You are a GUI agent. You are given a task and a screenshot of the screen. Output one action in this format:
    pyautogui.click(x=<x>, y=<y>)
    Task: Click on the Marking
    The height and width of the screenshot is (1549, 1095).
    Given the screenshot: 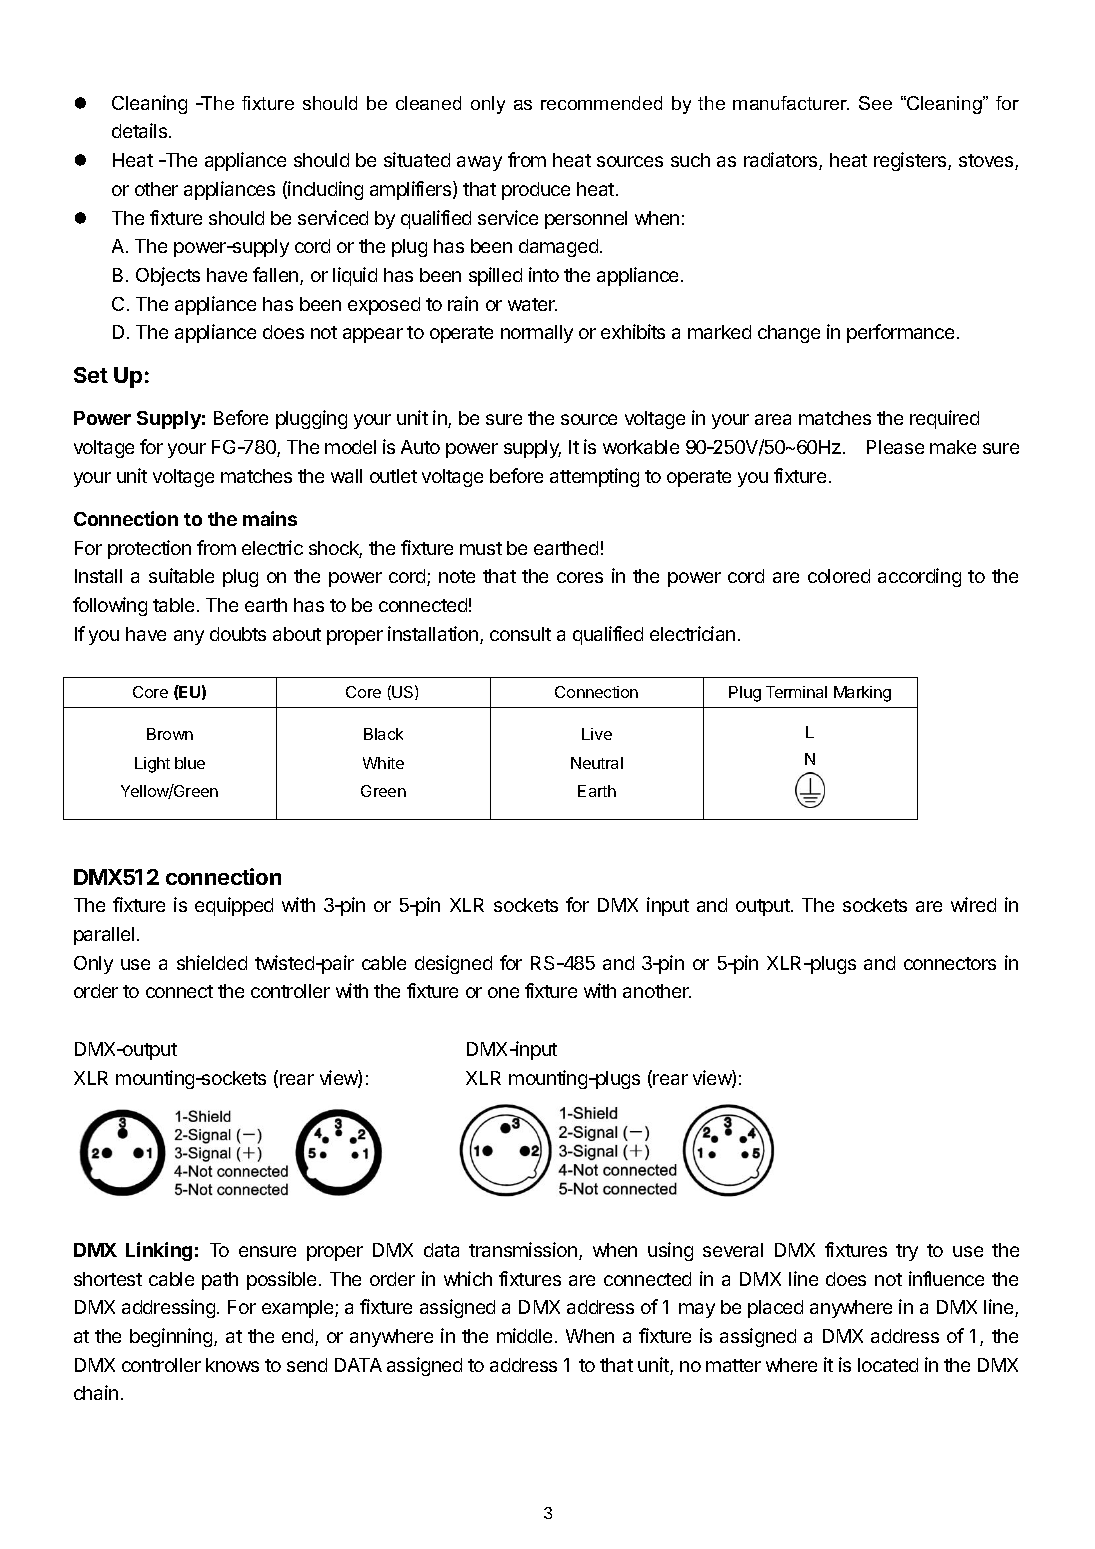 What is the action you would take?
    pyautogui.click(x=862, y=694)
